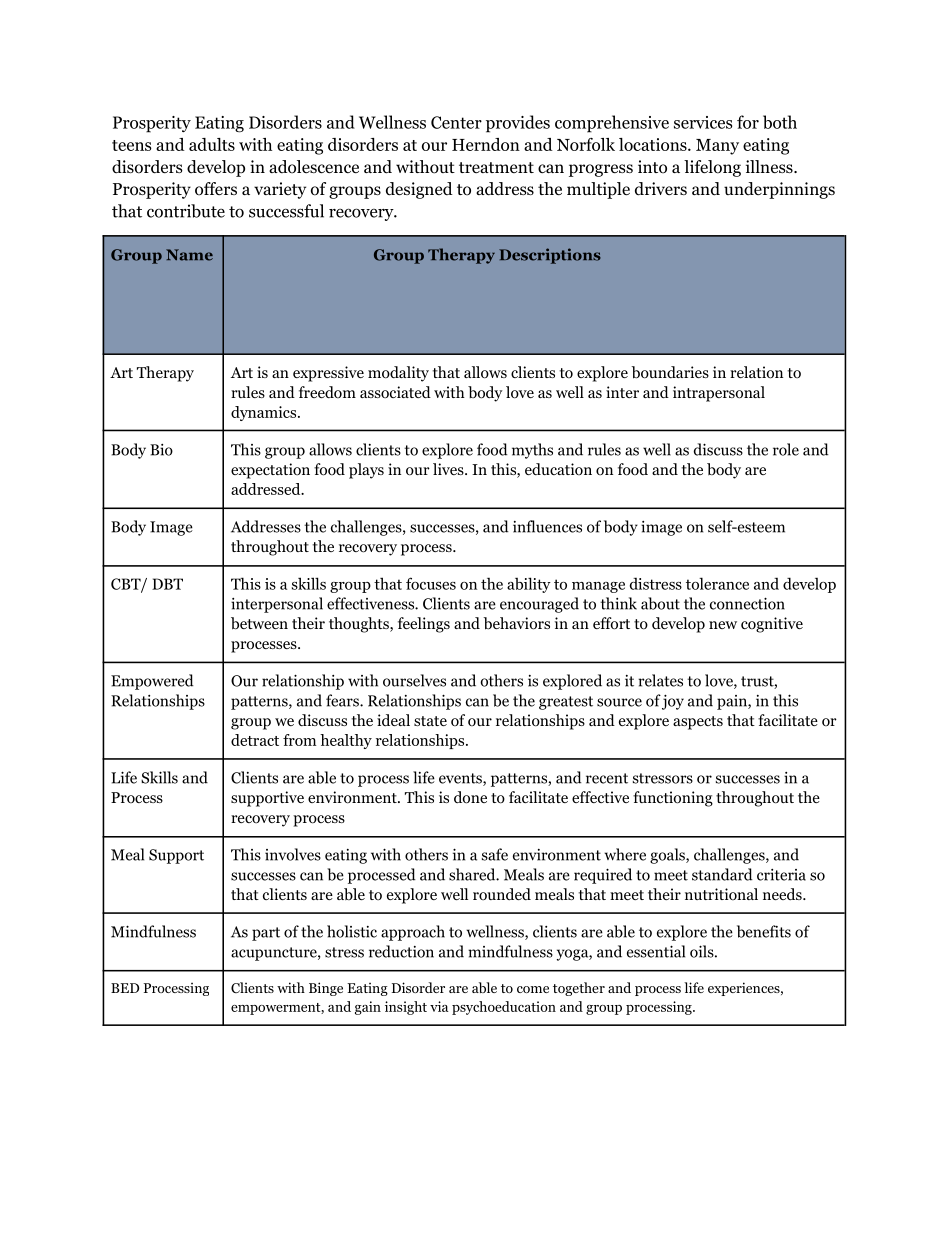  Describe the element at coordinates (125, 988) in the screenshot. I see `BED` at that location.
